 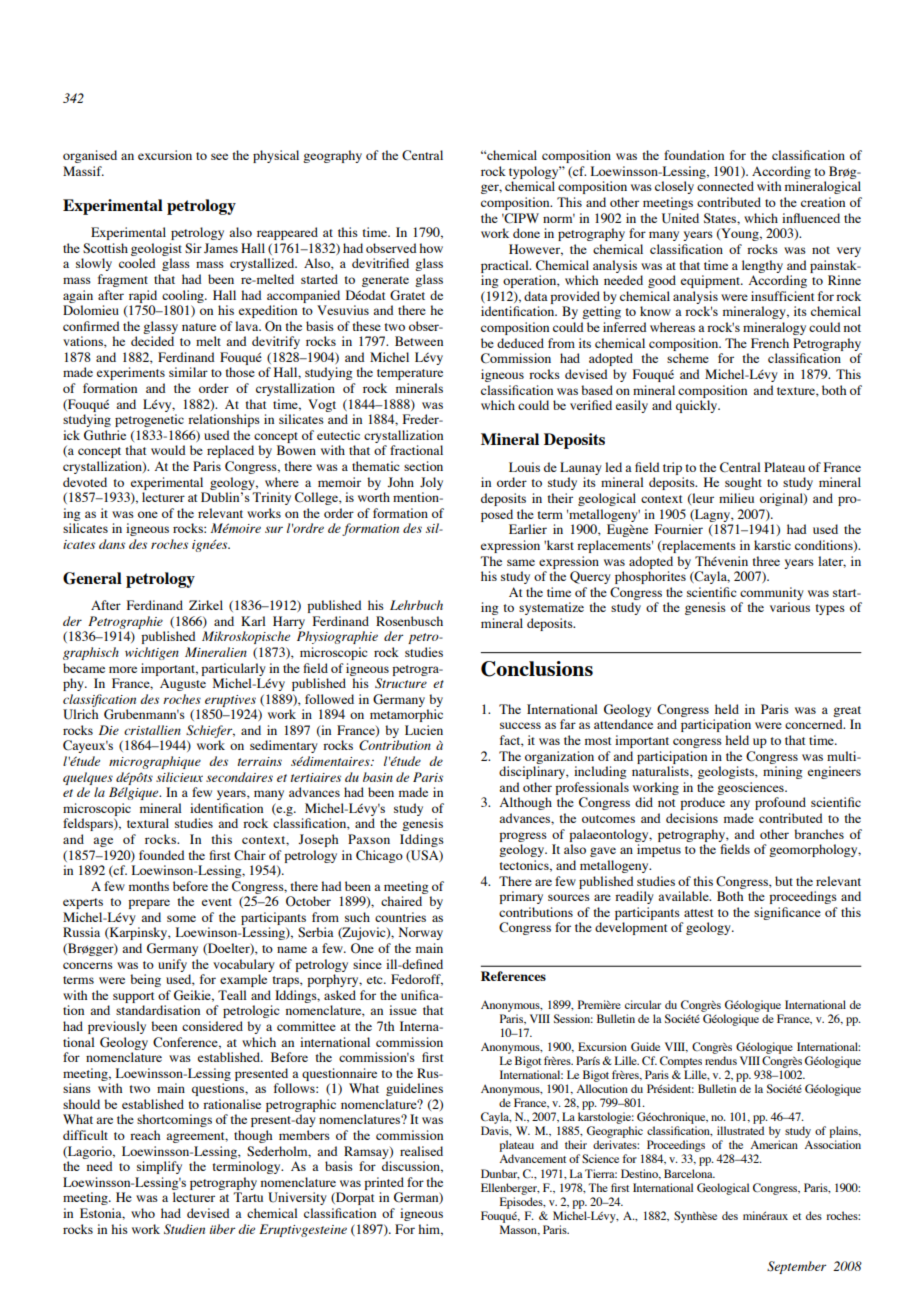 What do you see at coordinates (526, 233) in the screenshot?
I see `done` at bounding box center [526, 233].
